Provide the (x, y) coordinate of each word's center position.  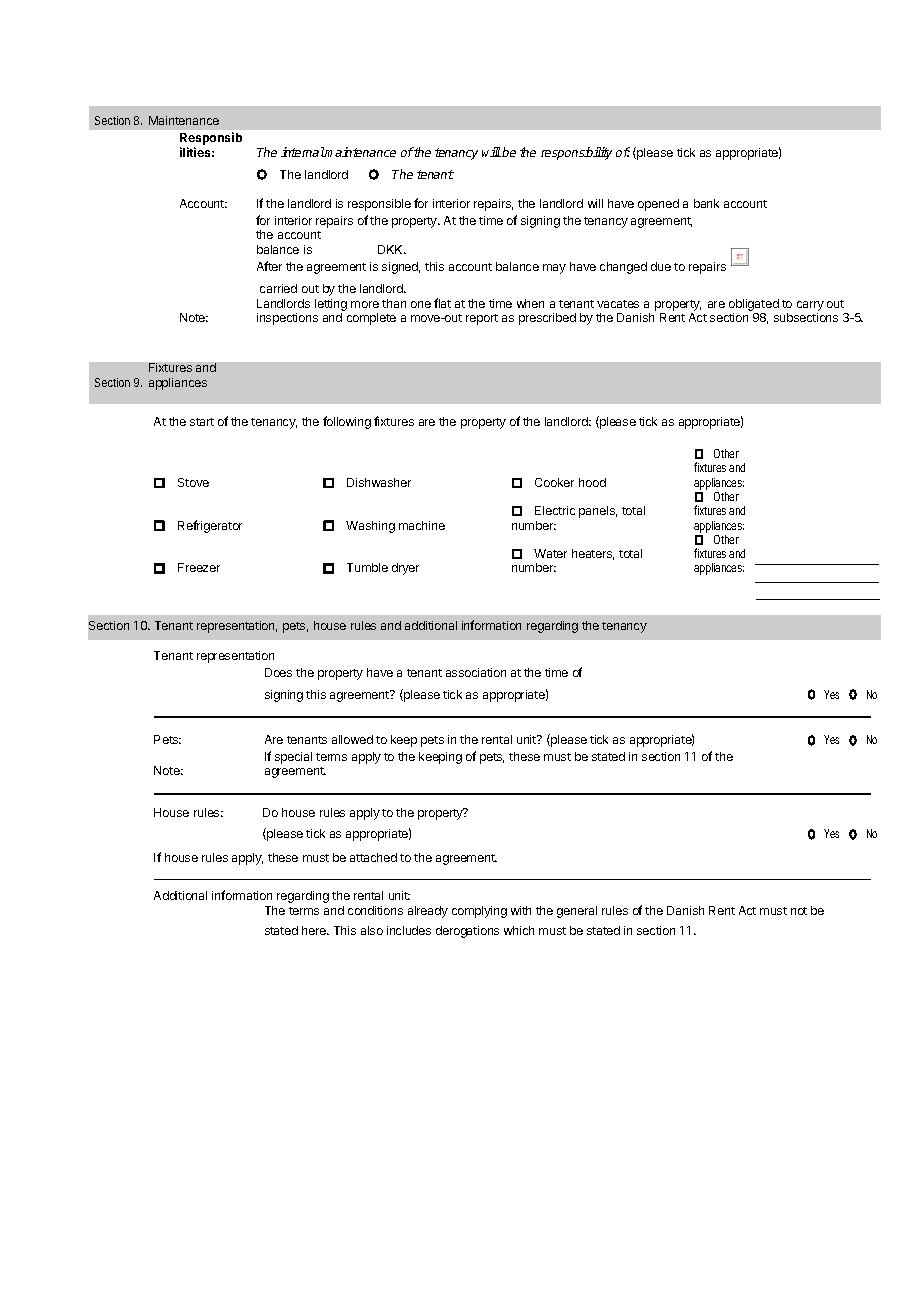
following (347, 422)
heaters (593, 554)
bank (706, 203)
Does (278, 672)
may (554, 269)
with (521, 910)
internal (303, 152)
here (315, 930)
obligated (754, 305)
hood (592, 482)
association (476, 672)
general (577, 912)
